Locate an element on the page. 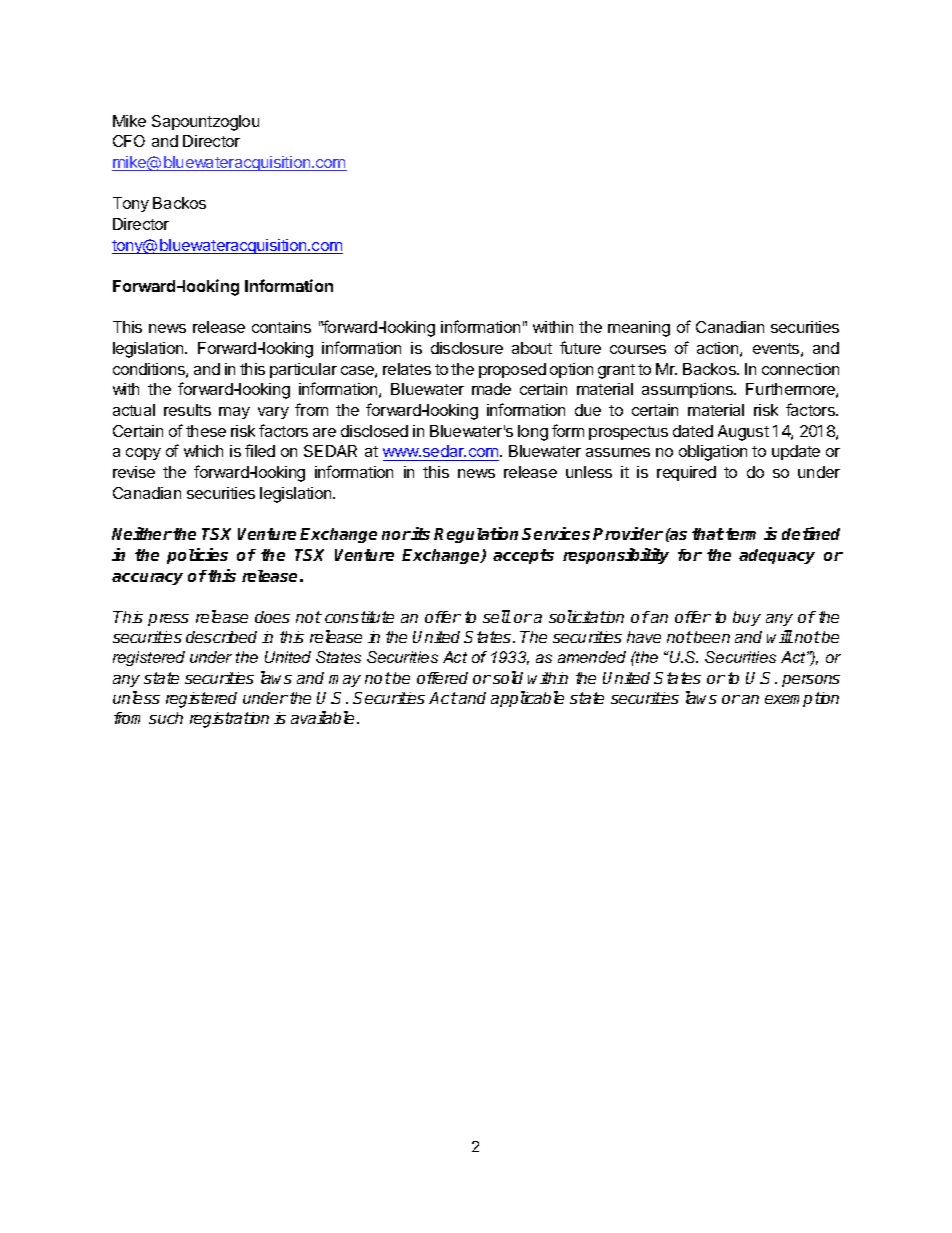 The height and width of the document is (1233, 952). CFO is located at coordinates (129, 141).
